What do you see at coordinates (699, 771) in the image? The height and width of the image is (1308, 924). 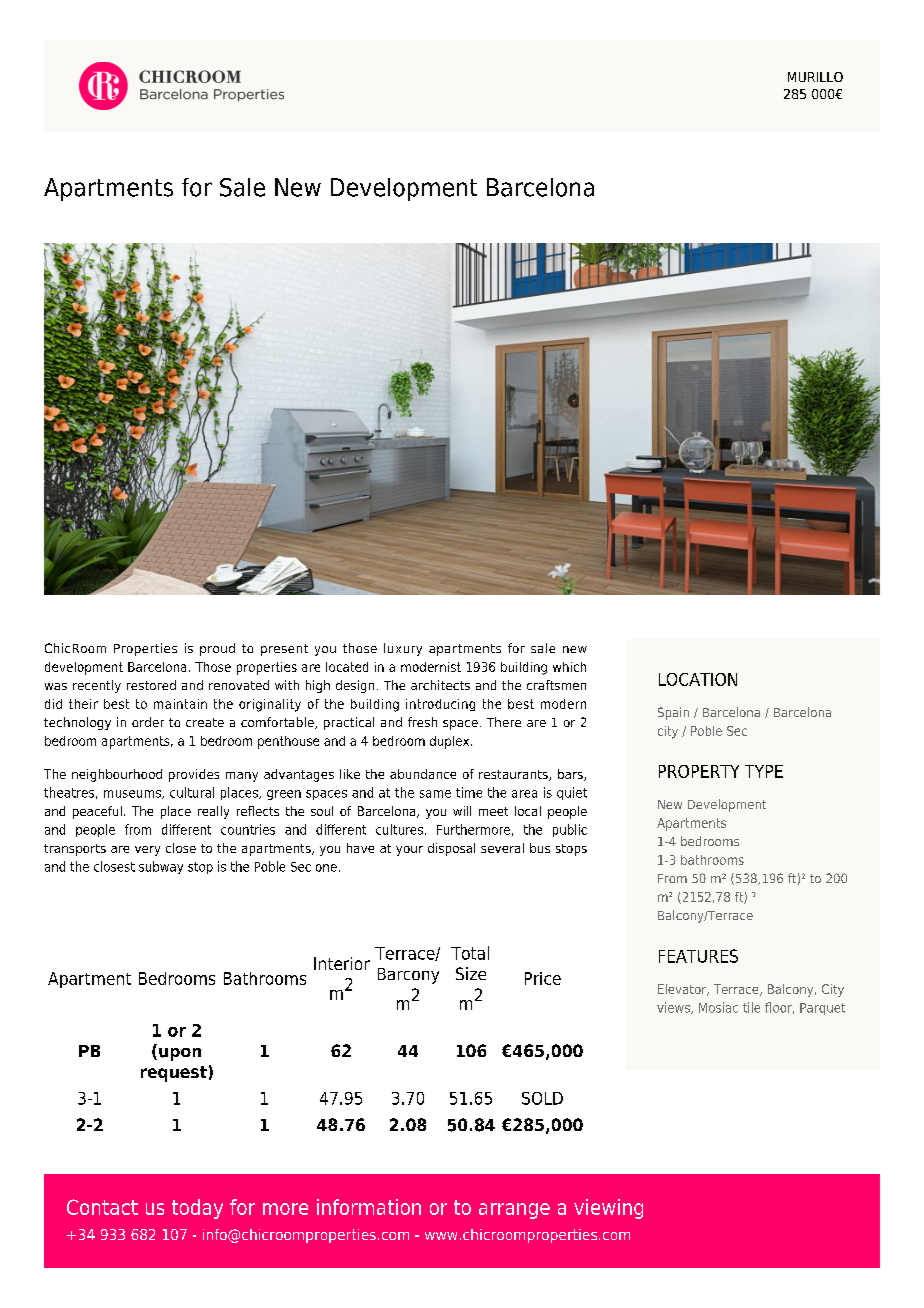 I see `PROPERTY` at bounding box center [699, 771].
